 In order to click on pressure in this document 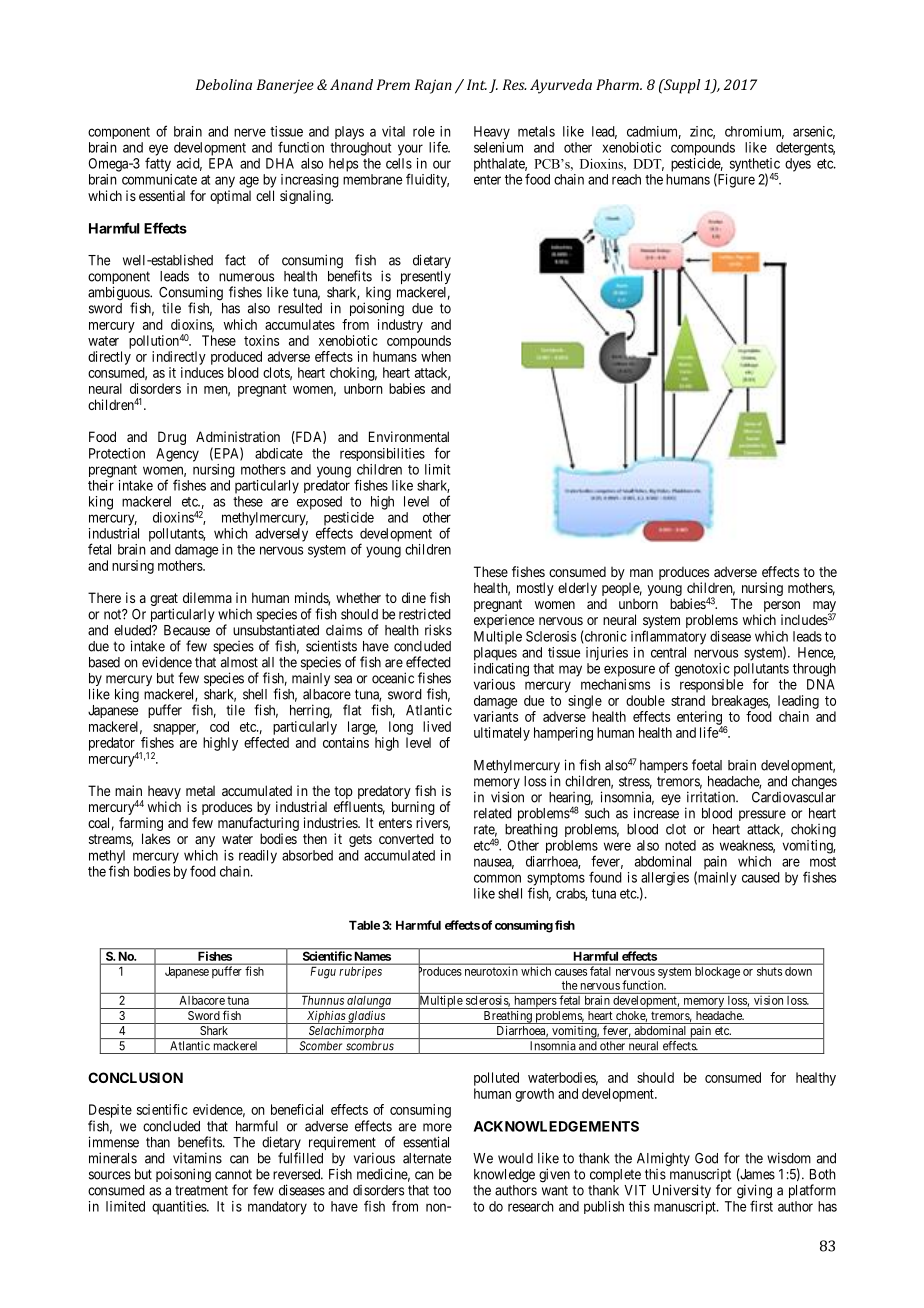, I will do `click(762, 815)`.
